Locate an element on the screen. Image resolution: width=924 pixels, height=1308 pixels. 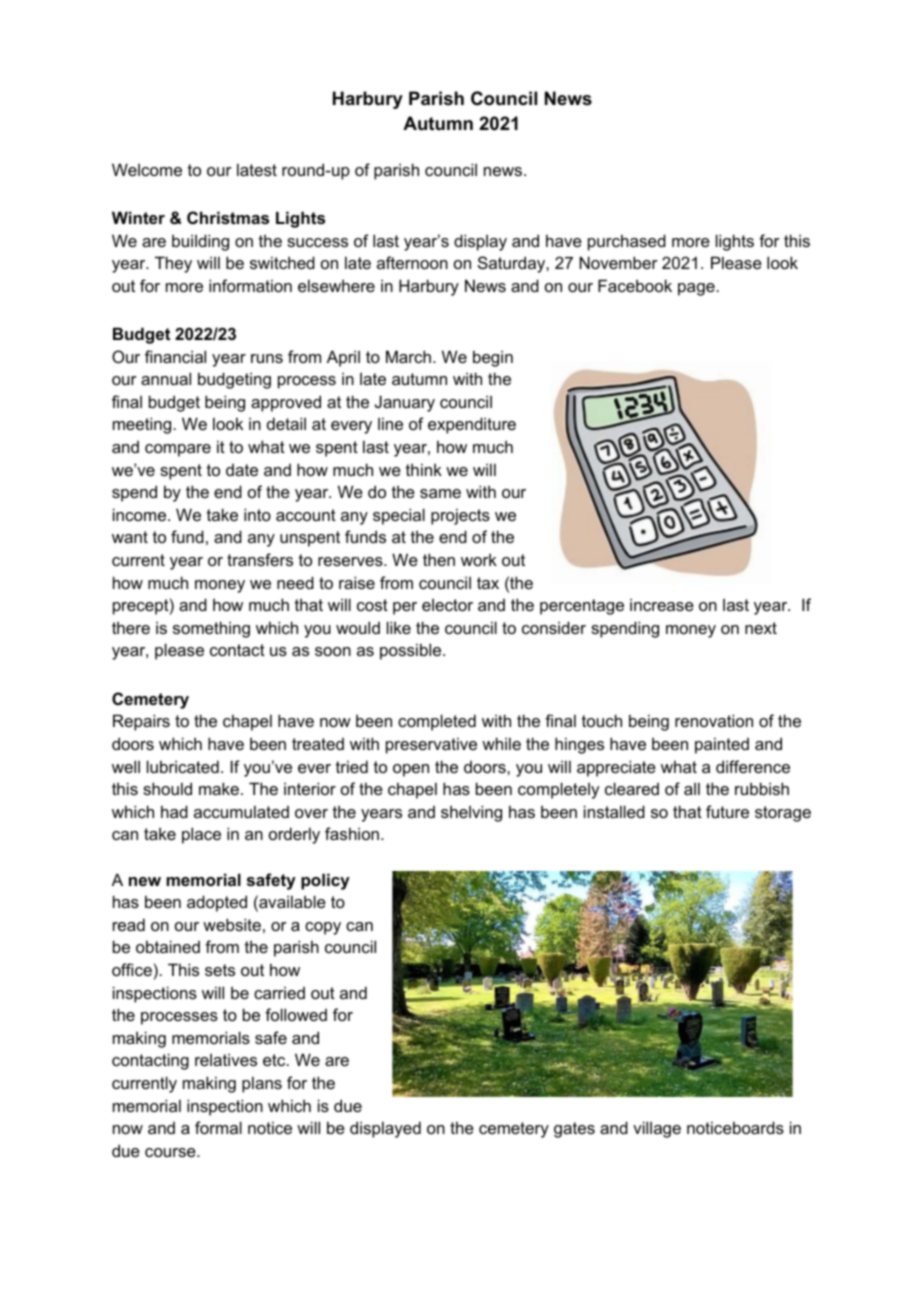
afternoon is located at coordinates (412, 262).
